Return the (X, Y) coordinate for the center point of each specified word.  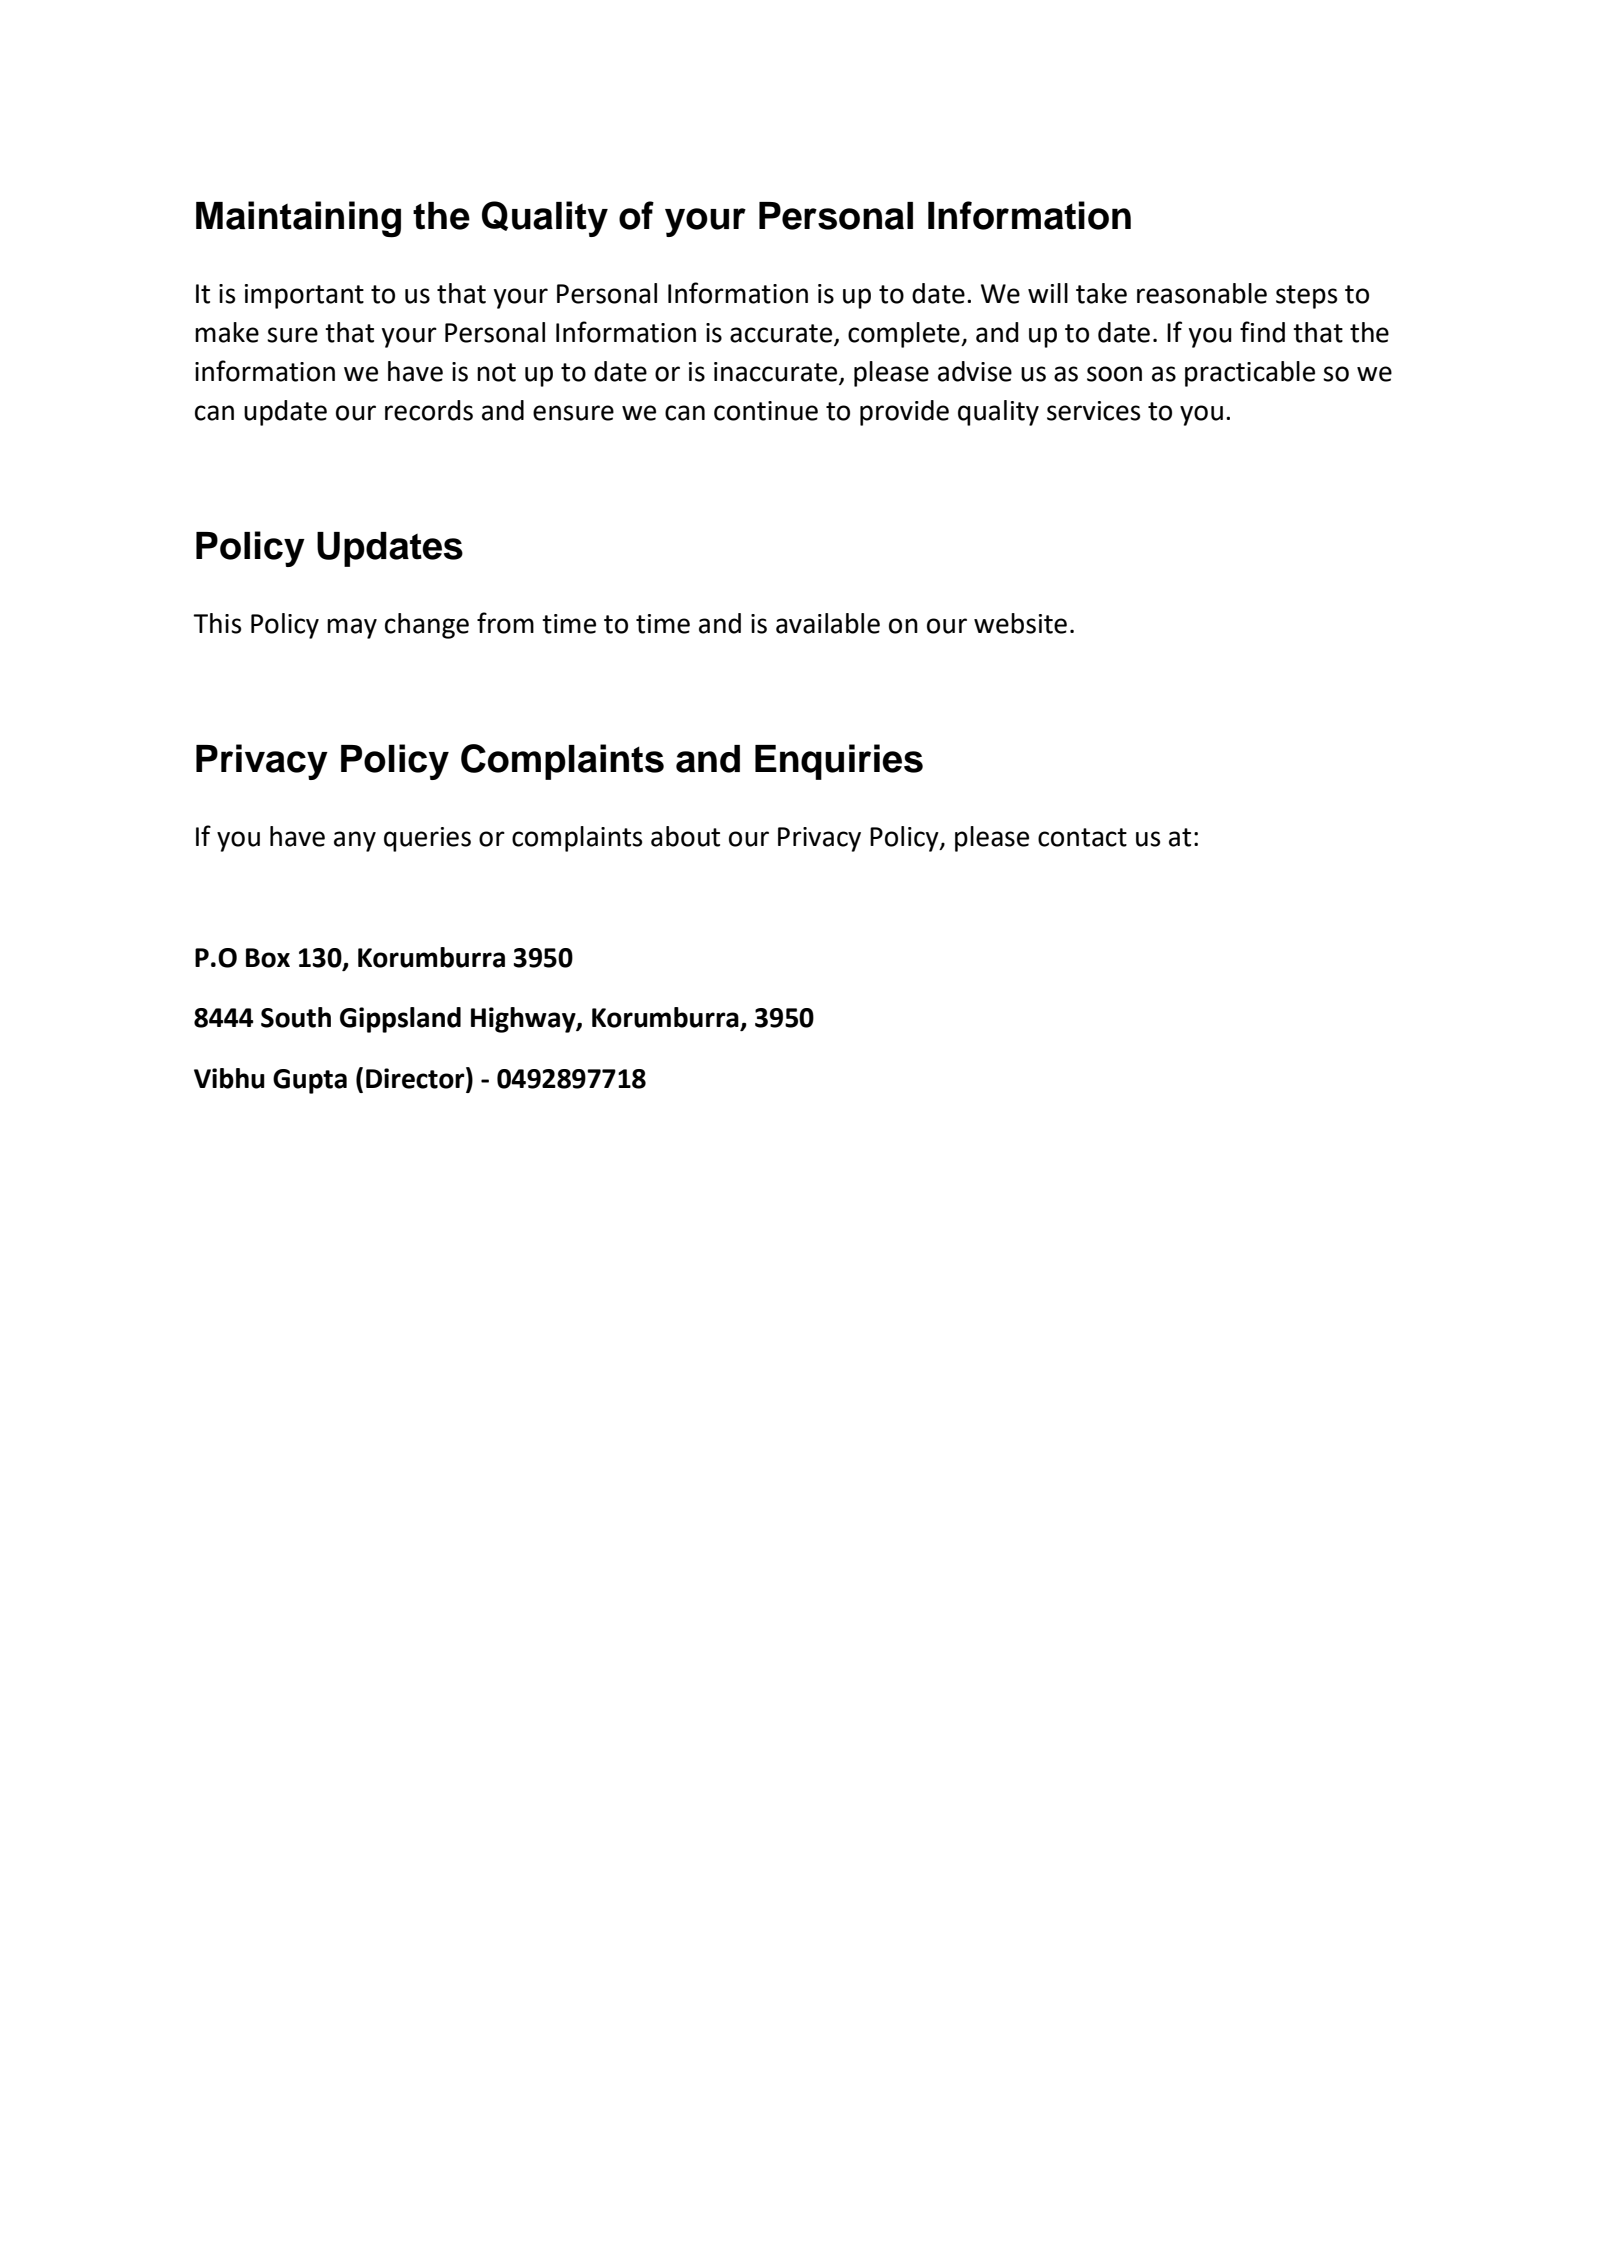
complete (905, 335)
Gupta (310, 1081)
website (1020, 623)
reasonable (1202, 293)
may (352, 628)
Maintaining (298, 219)
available (828, 623)
